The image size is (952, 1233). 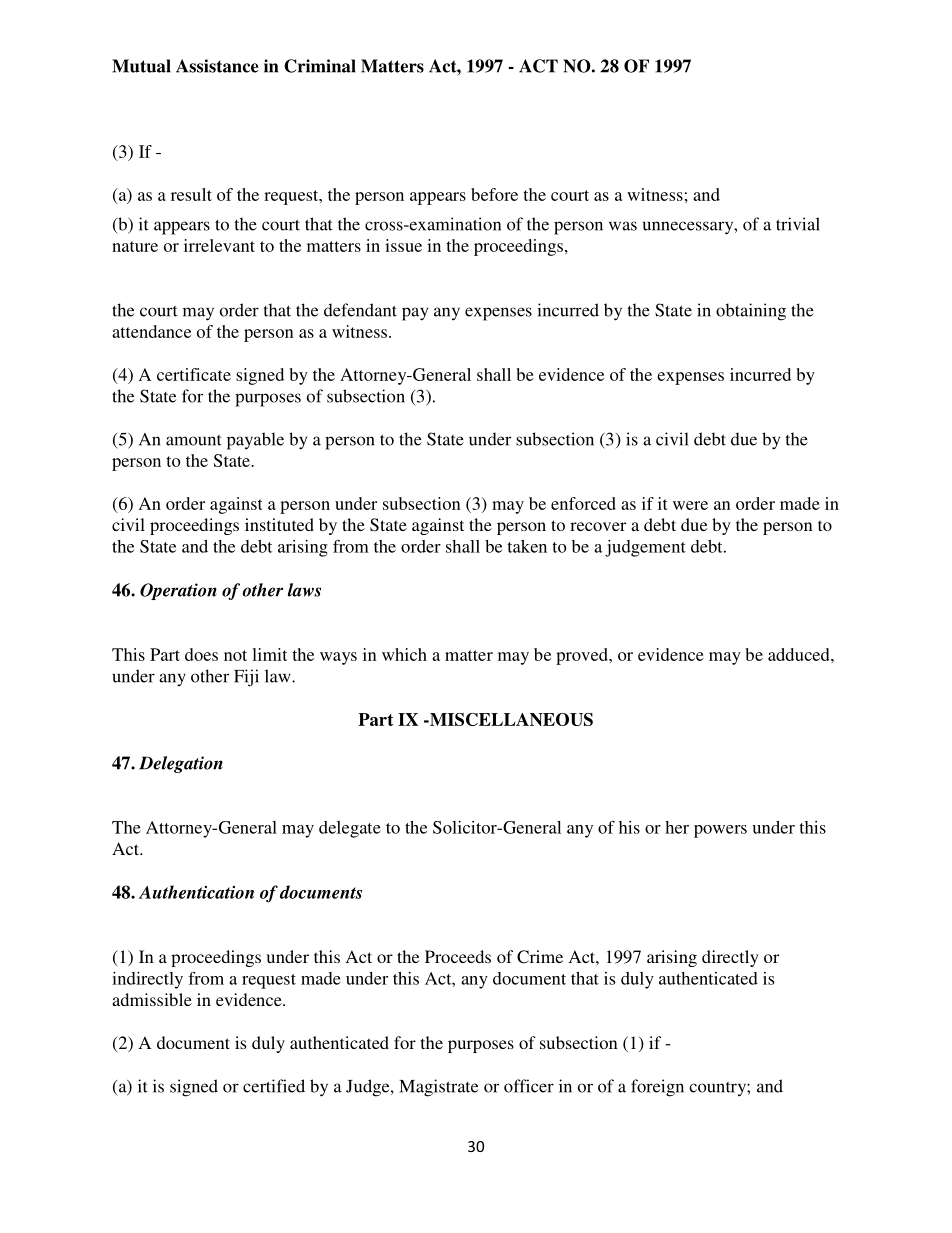 What do you see at coordinates (217, 66) in the document?
I see `Assistance` at bounding box center [217, 66].
